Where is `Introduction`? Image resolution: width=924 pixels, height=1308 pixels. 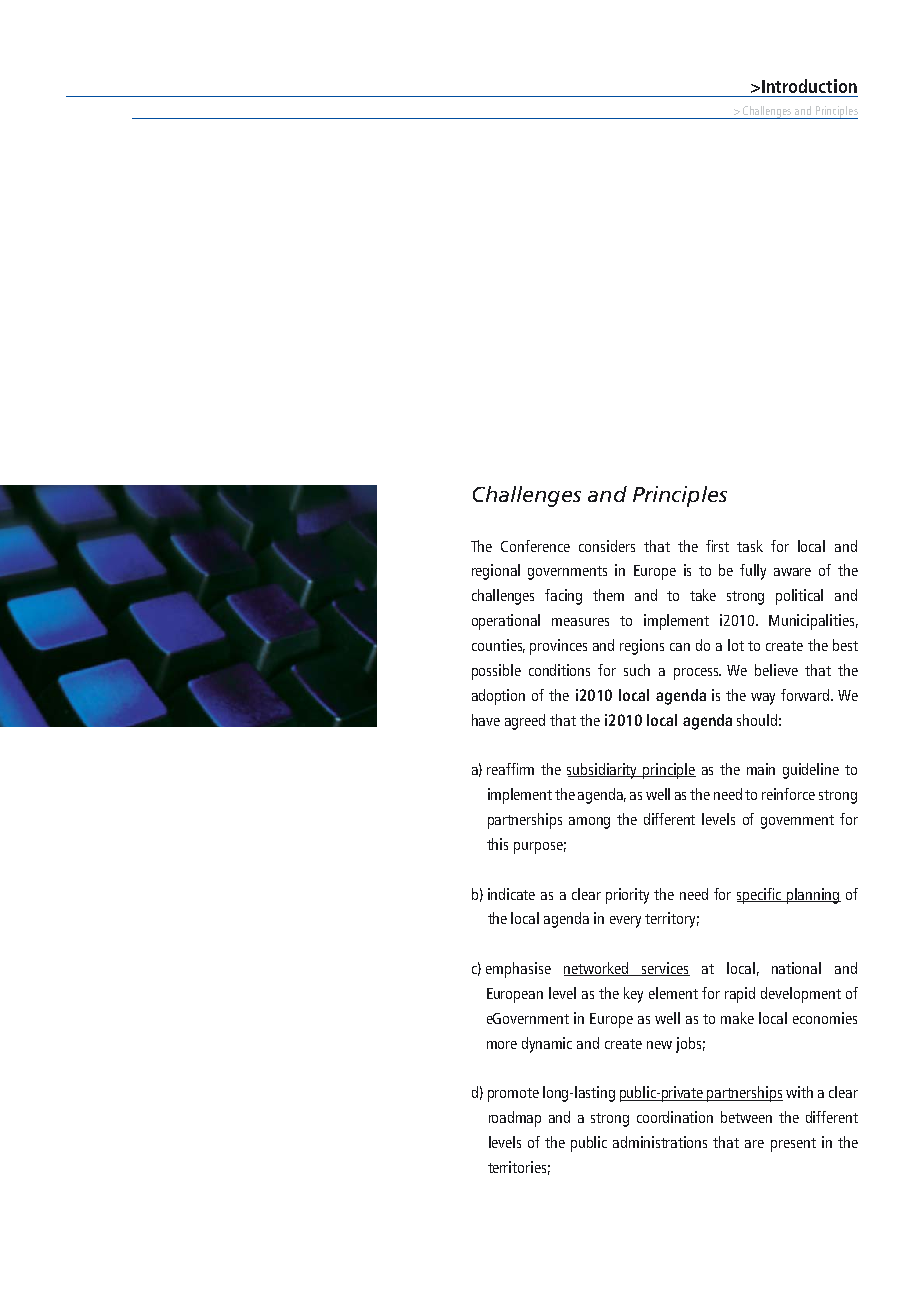 Introduction is located at coordinates (809, 86).
